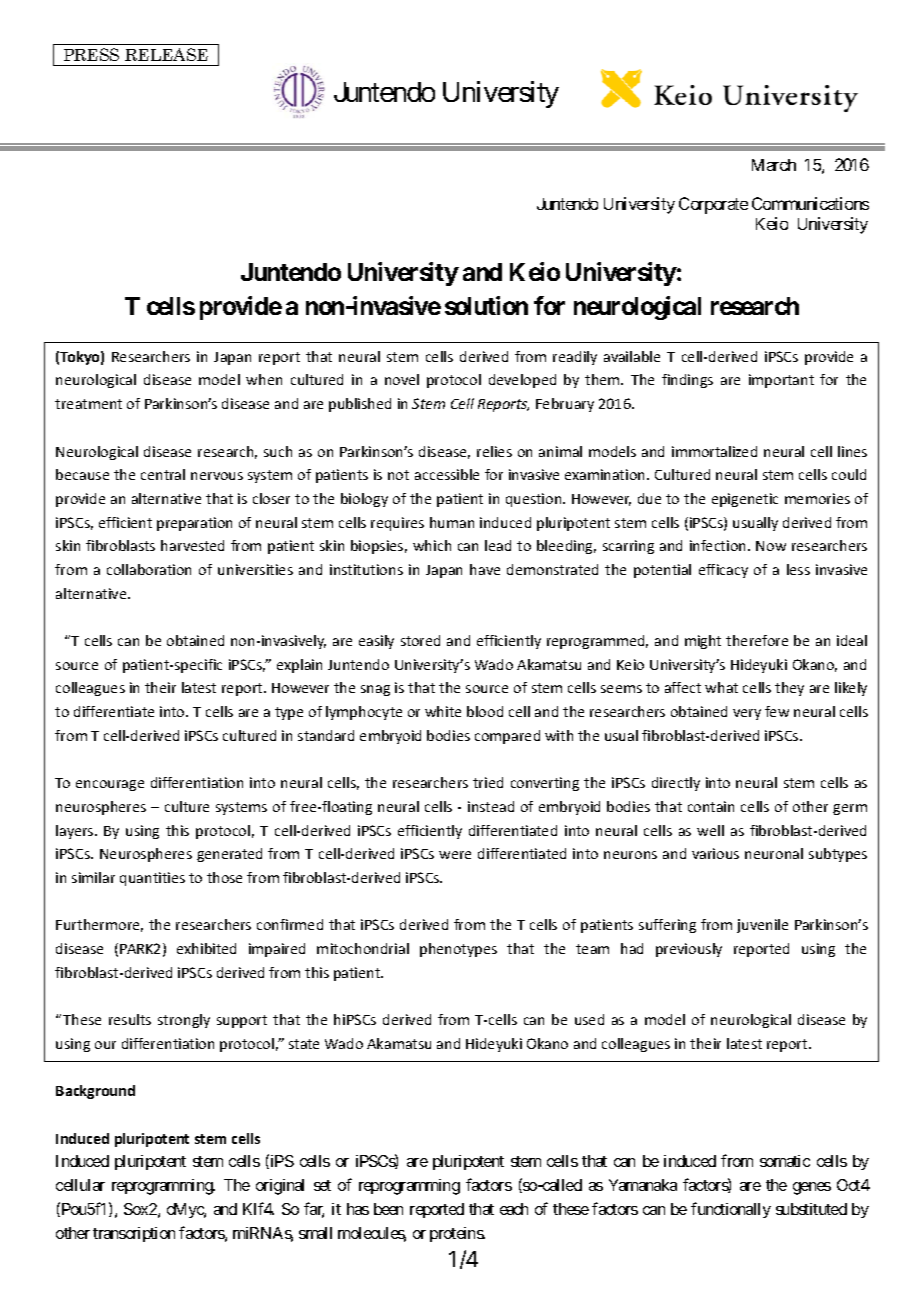 The height and width of the page is (1308, 924). Describe the element at coordinates (134, 1234) in the page. I see `transcription` at that location.
